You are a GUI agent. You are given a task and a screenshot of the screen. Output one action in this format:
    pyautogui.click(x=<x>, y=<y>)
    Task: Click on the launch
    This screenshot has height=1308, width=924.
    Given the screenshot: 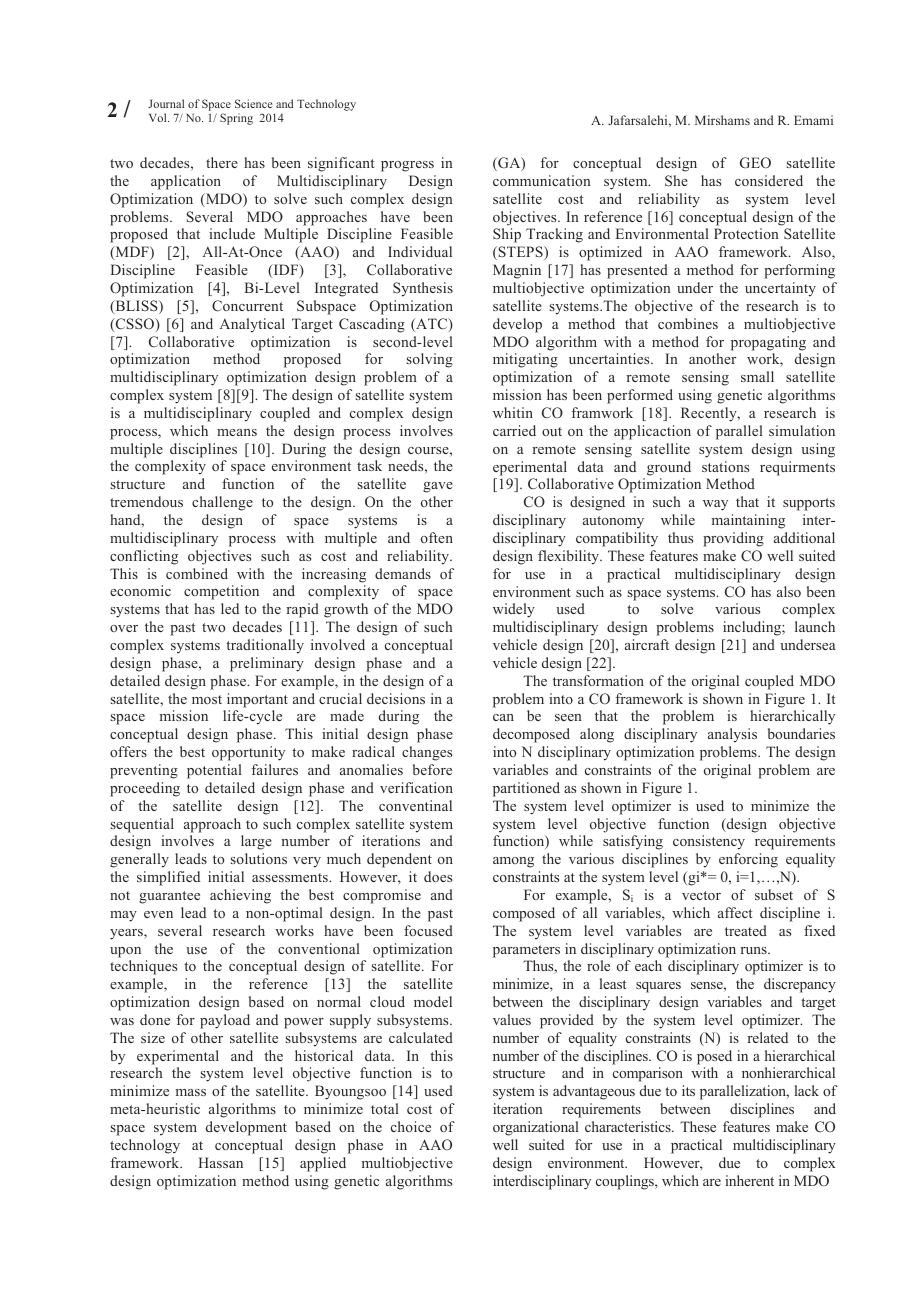 What is the action you would take?
    pyautogui.click(x=815, y=626)
